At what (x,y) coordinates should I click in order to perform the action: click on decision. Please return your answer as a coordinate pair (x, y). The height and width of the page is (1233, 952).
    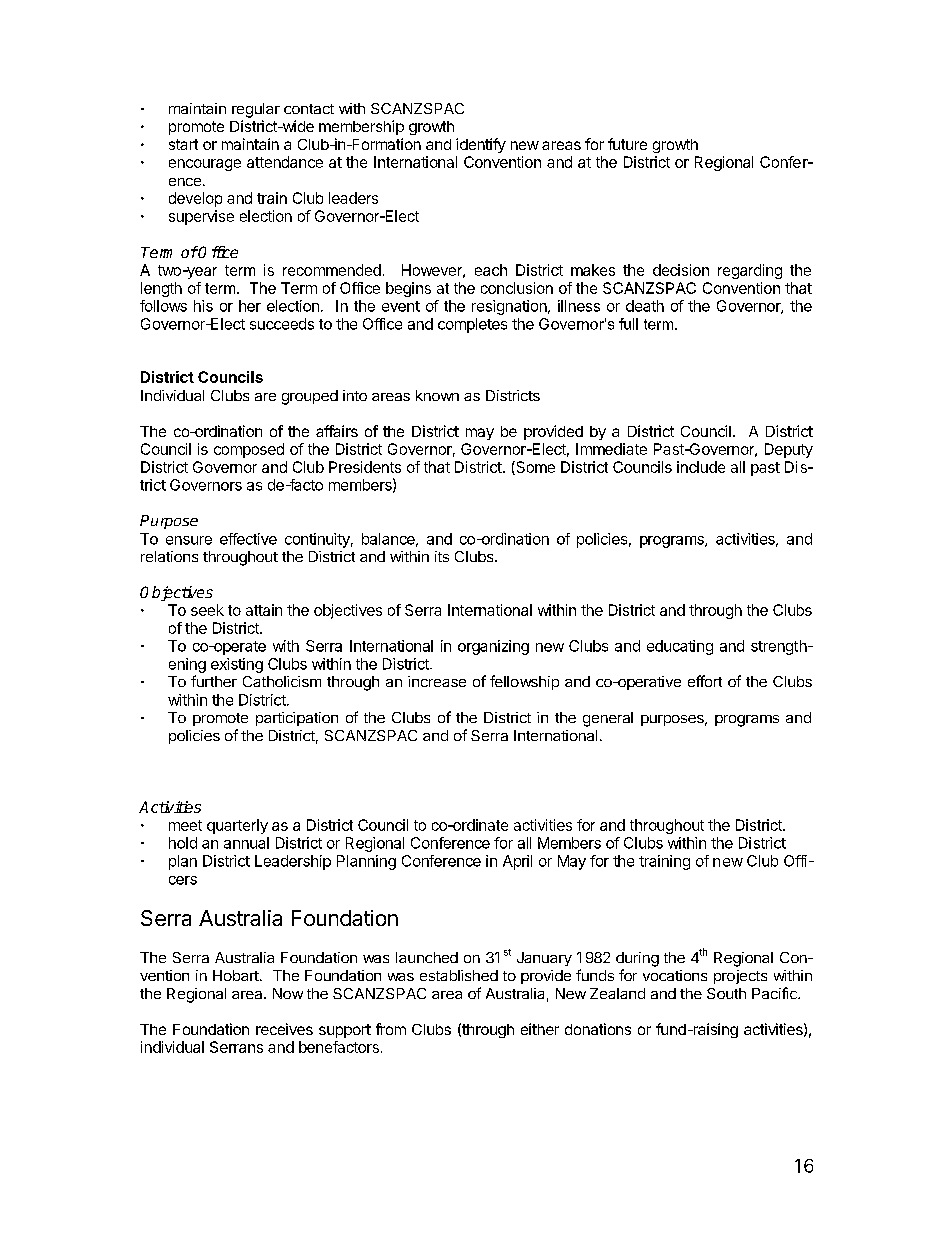
    Looking at the image, I should click on (681, 270).
